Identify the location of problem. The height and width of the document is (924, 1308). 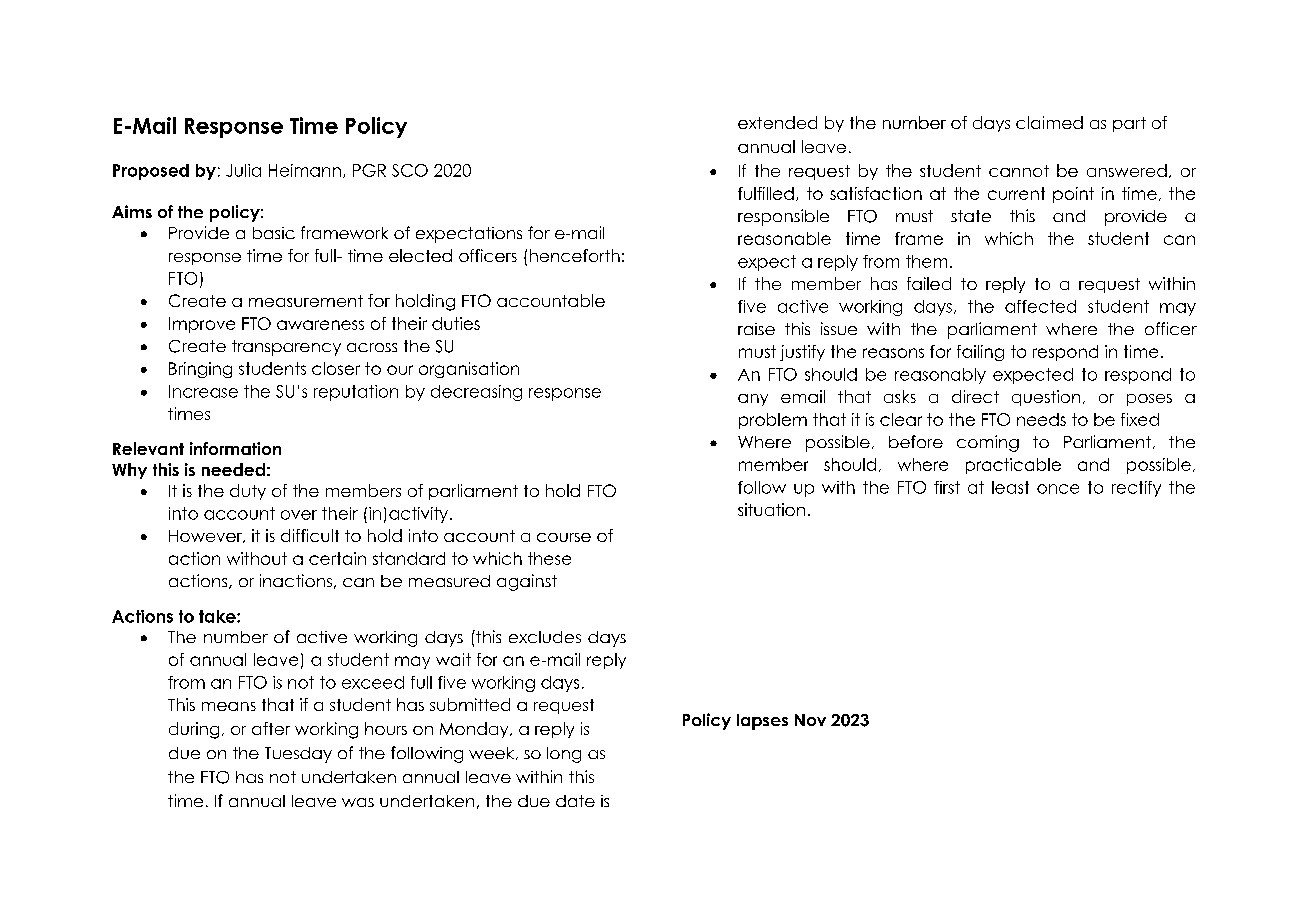
(773, 421).
